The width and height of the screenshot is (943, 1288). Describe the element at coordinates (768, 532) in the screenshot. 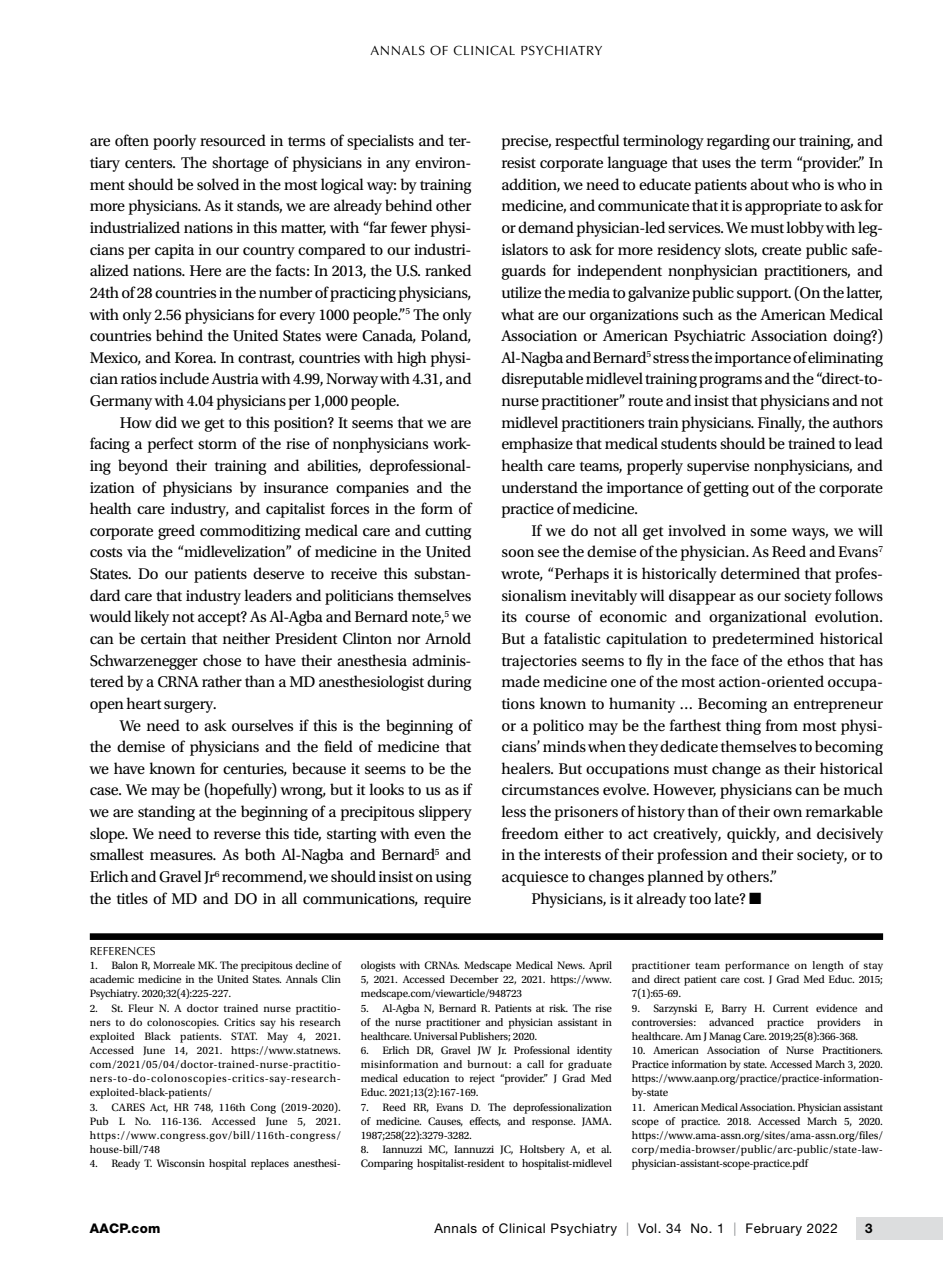

I see `some` at that location.
